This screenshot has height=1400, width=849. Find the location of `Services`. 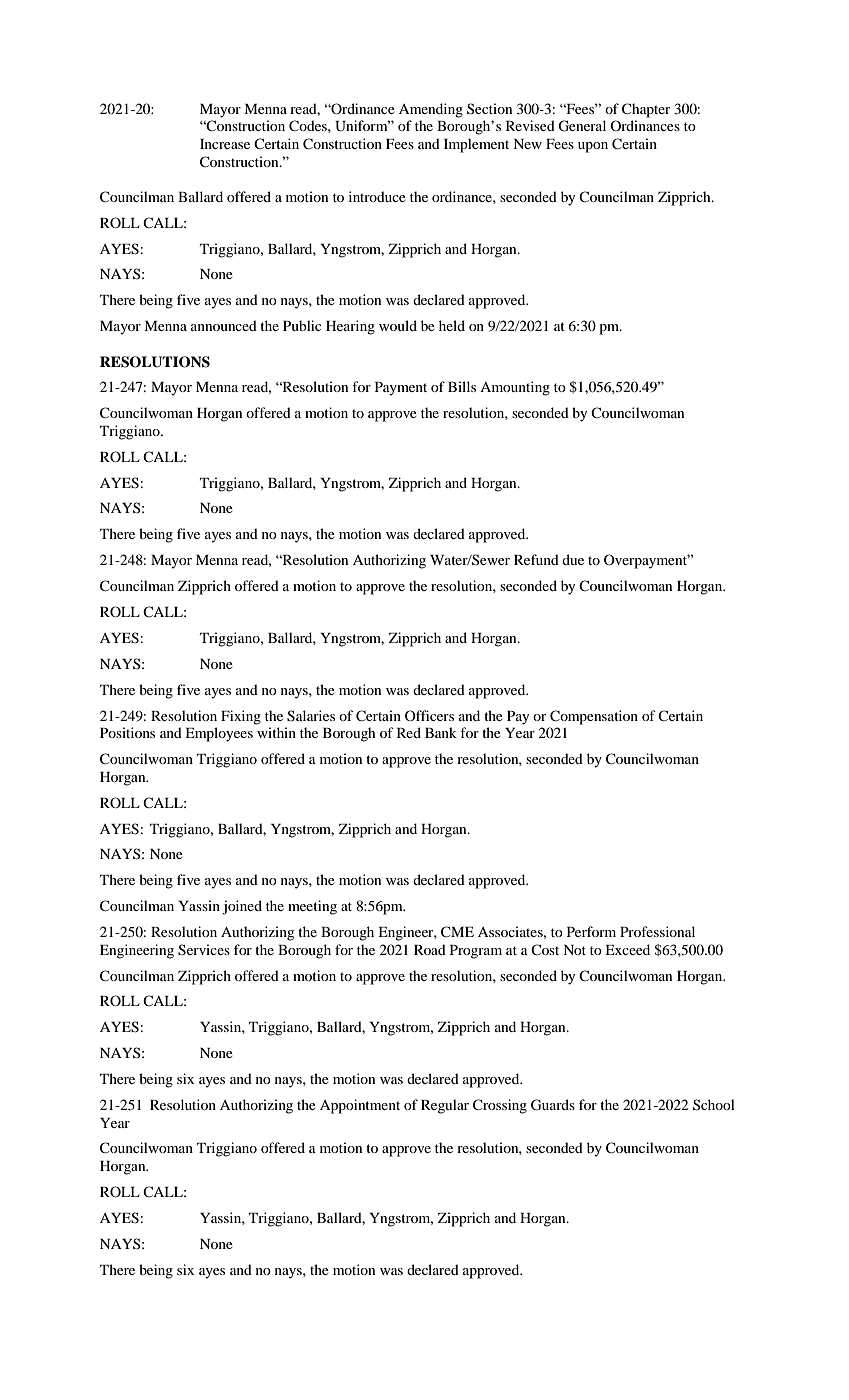

Services is located at coordinates (204, 950).
